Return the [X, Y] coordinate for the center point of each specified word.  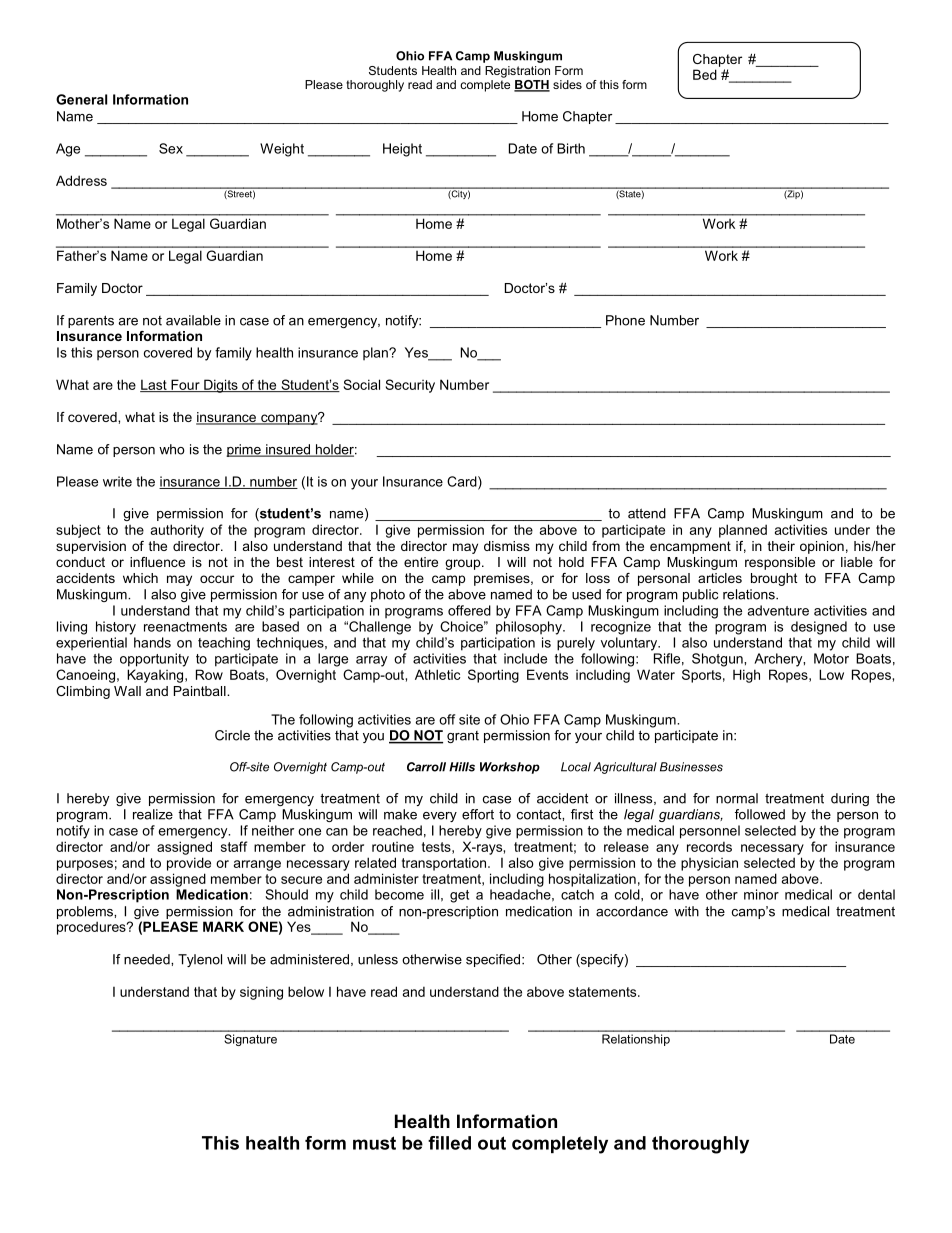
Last [154, 385]
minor [761, 894]
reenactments [185, 627]
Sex [171, 148]
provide [189, 864]
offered [469, 610]
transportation [445, 864]
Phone [625, 320]
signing [261, 993]
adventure [778, 610]
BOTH [532, 86]
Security [410, 386]
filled [449, 1143]
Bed [705, 74]
